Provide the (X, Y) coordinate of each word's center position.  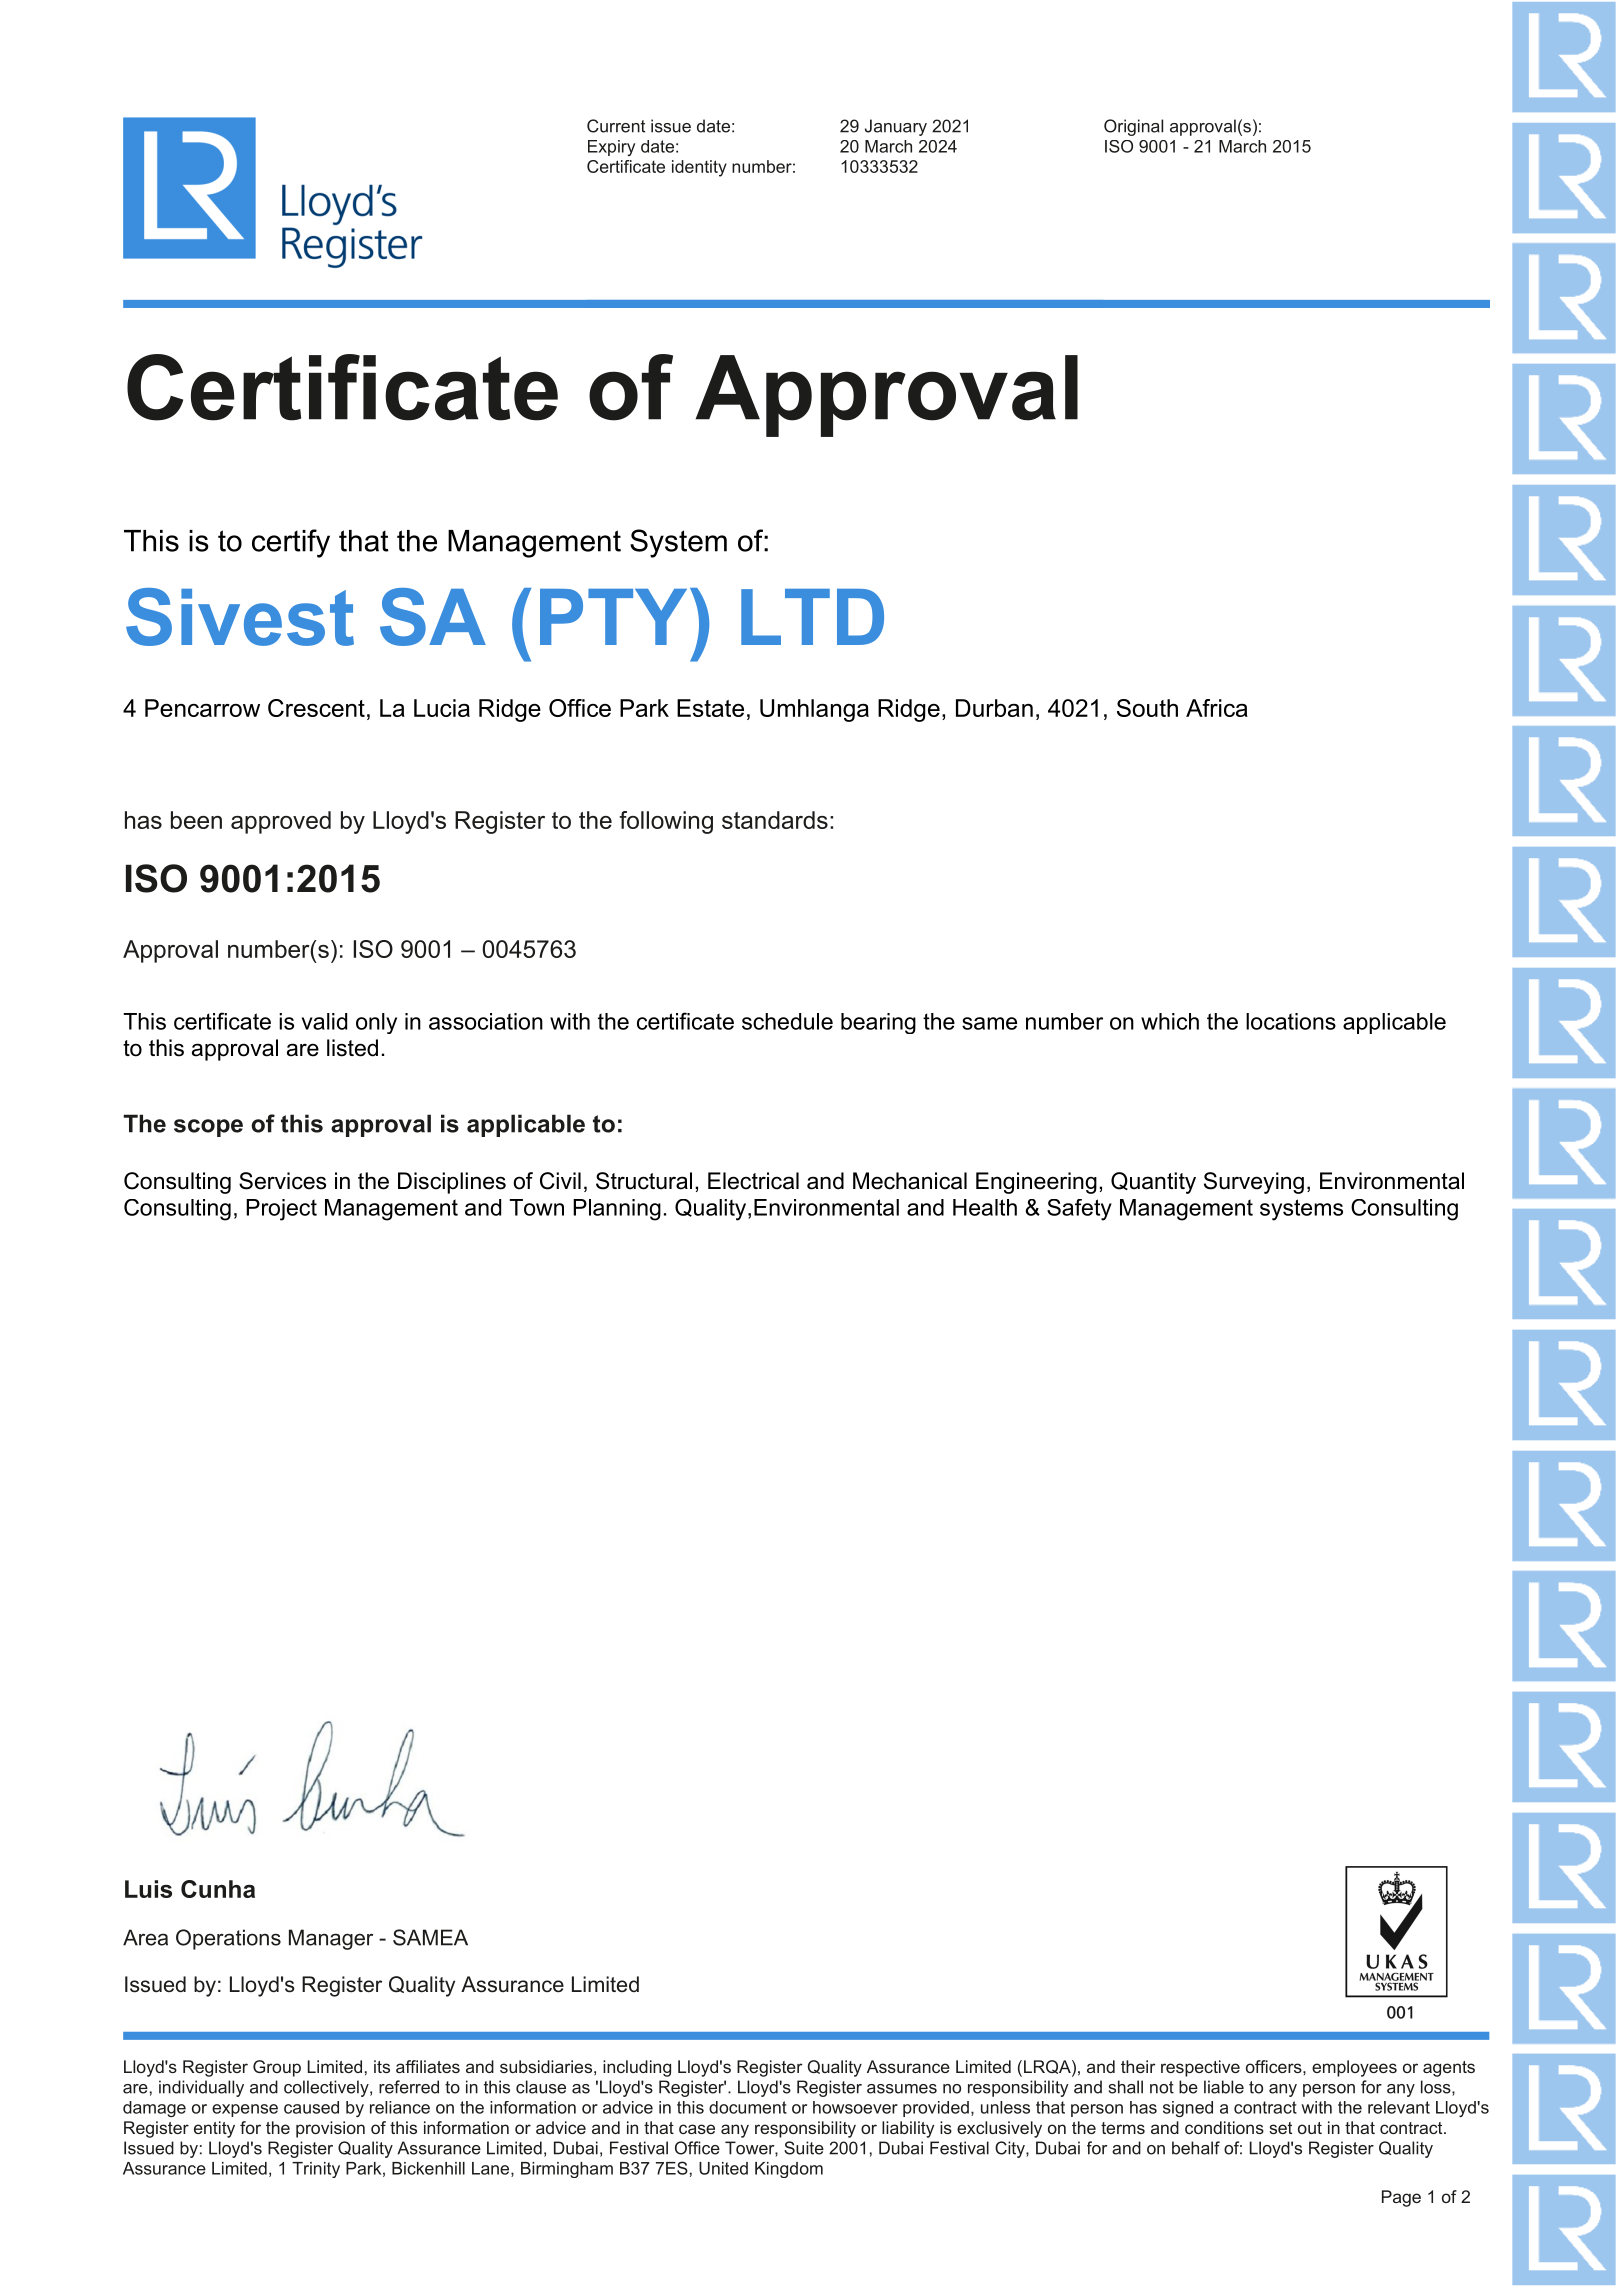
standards (775, 820)
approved (281, 822)
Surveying (1254, 1183)
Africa (1217, 708)
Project (281, 1210)
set (1280, 2128)
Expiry (611, 148)
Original (1133, 127)
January (896, 127)
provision (330, 2129)
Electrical (753, 1181)
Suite (804, 2148)
